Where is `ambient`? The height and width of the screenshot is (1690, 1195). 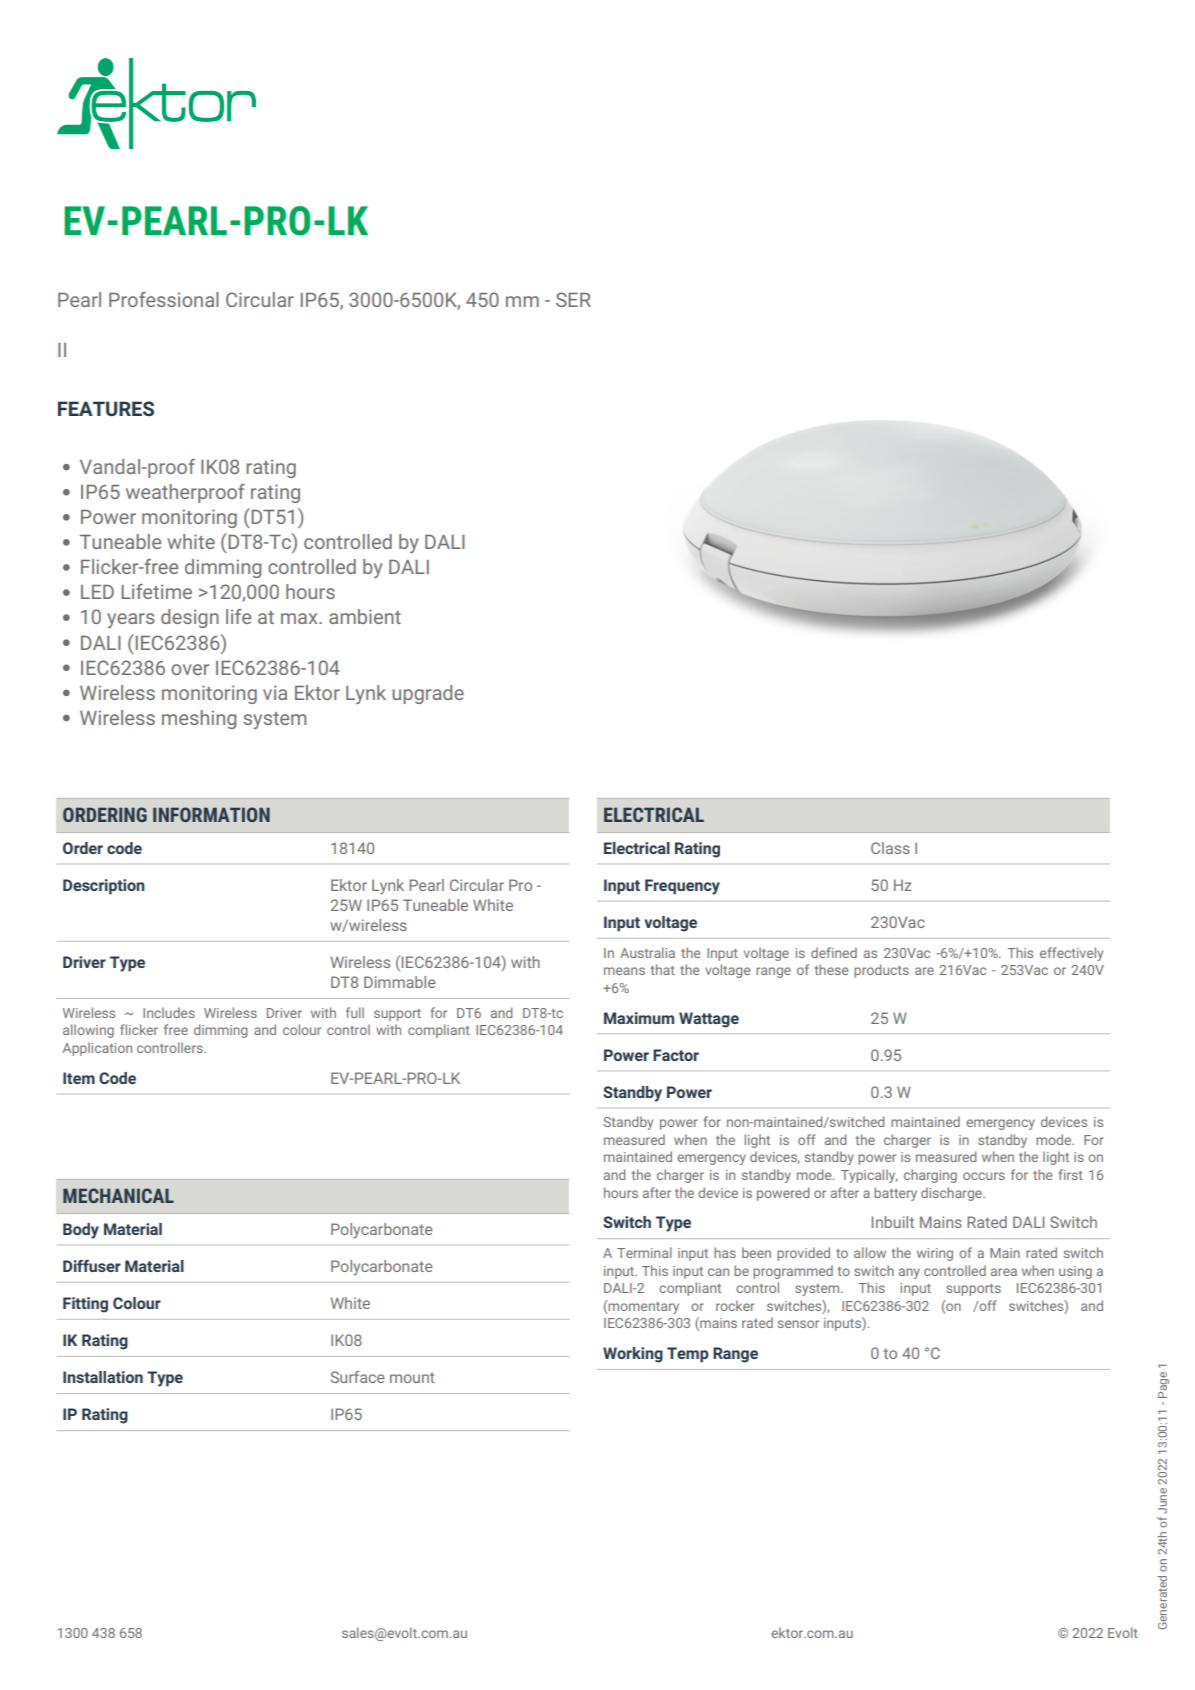
ambient is located at coordinates (365, 616).
